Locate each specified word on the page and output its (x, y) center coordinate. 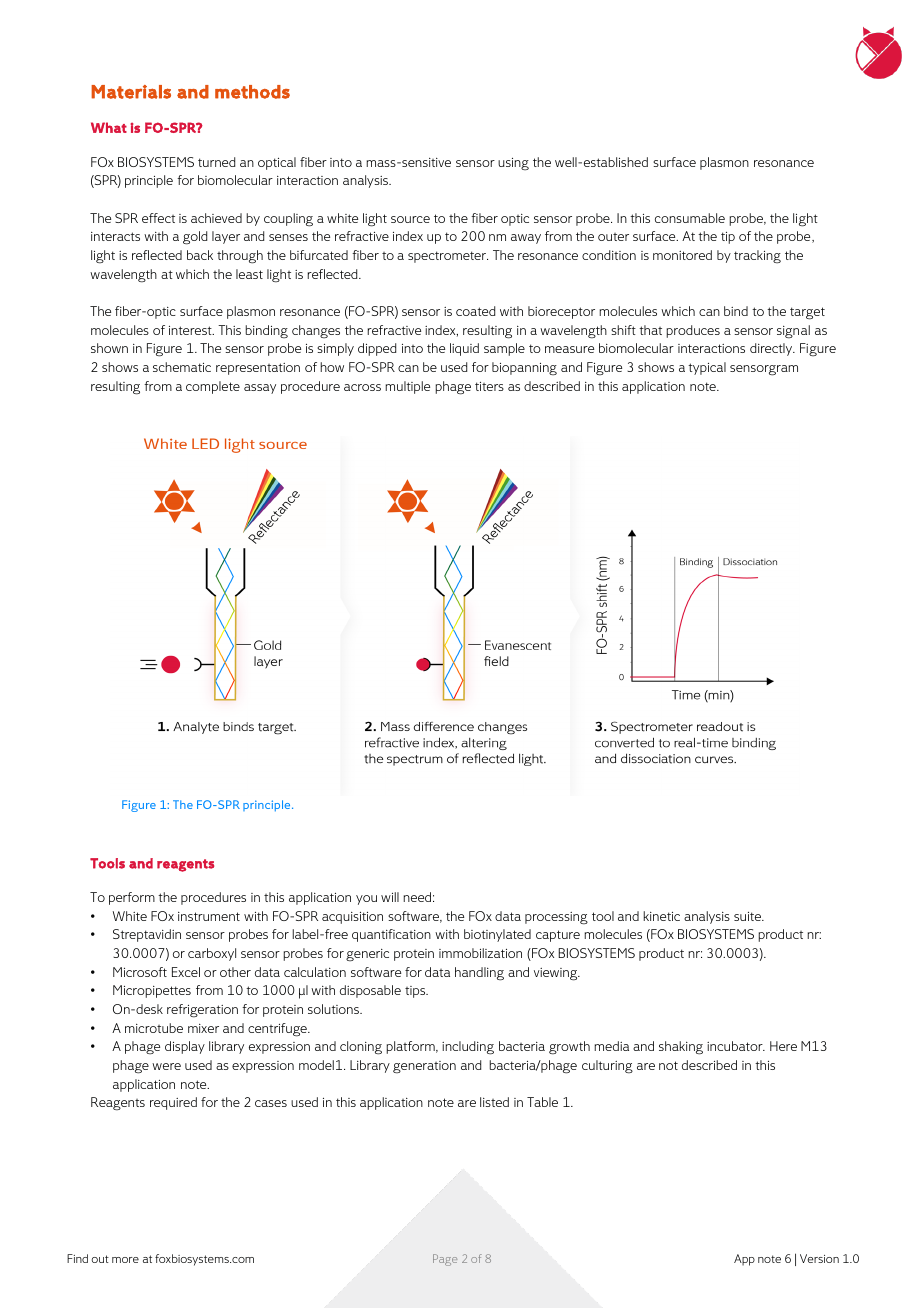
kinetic (661, 916)
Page (445, 1260)
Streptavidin (147, 935)
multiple (407, 387)
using (513, 164)
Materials (131, 92)
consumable (690, 218)
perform (132, 898)
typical (707, 368)
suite (748, 916)
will (390, 897)
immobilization (480, 953)
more (125, 1260)
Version (819, 1258)
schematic (182, 367)
